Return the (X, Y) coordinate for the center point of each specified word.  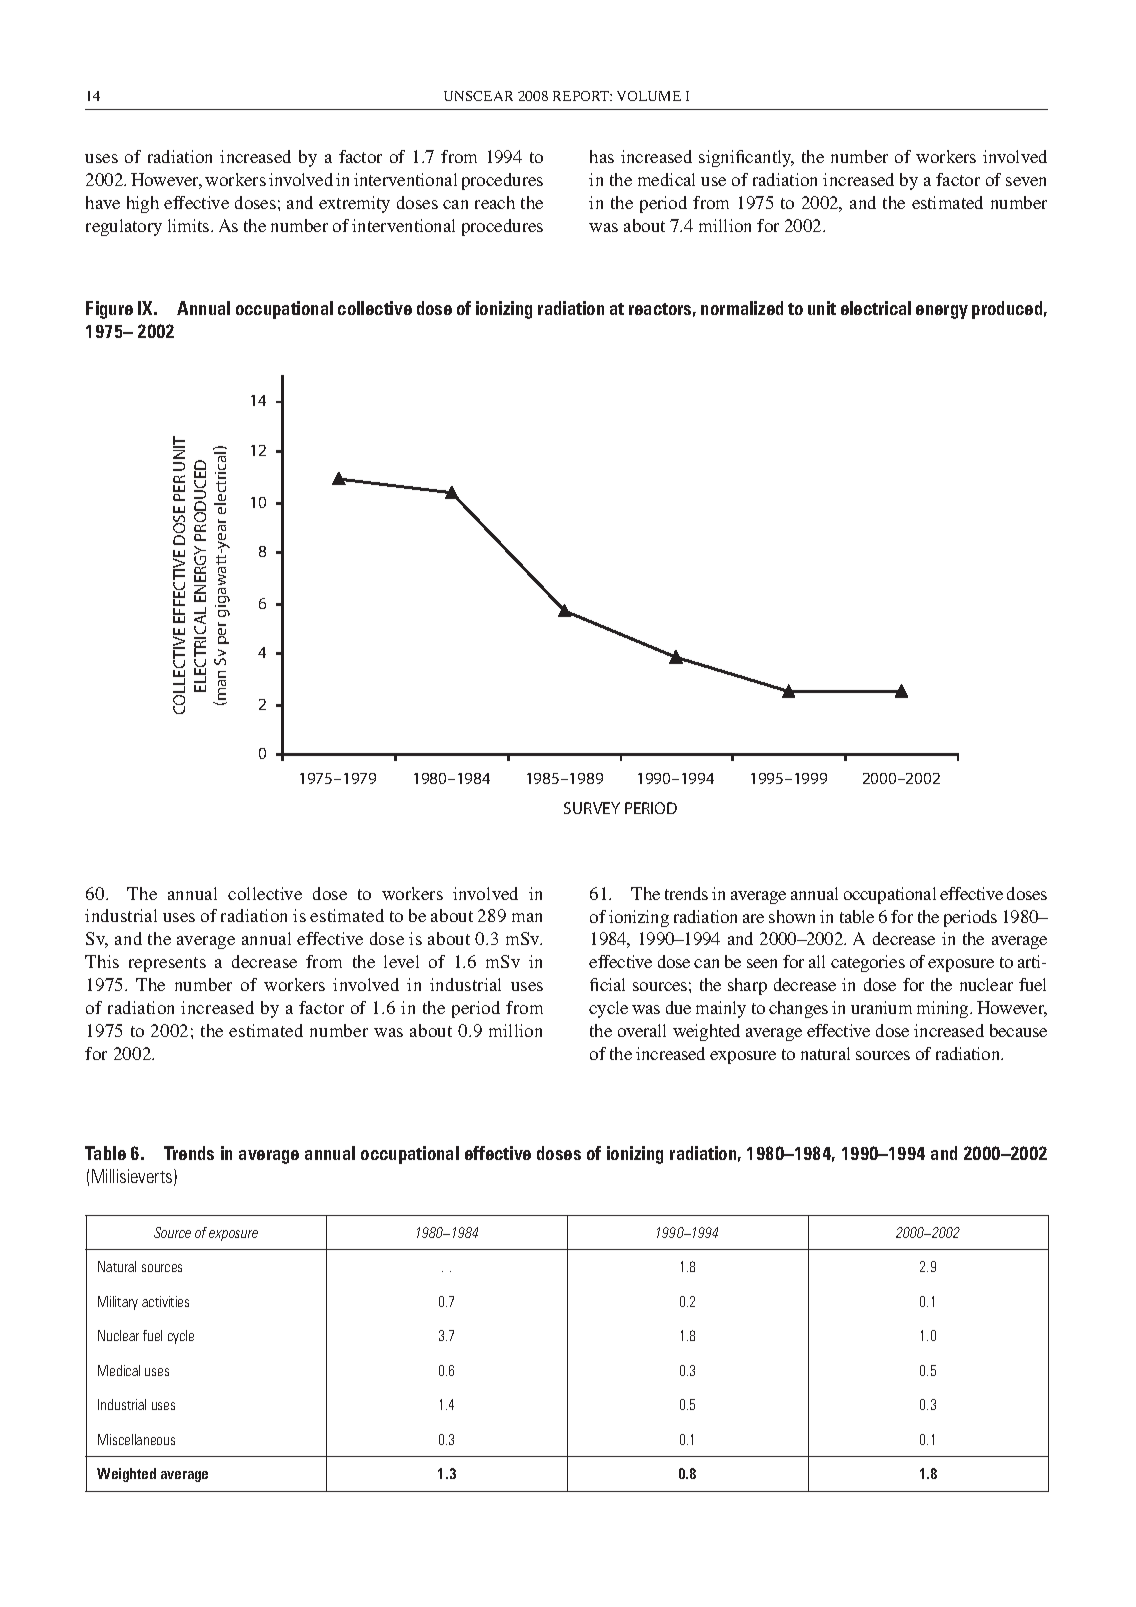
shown (792, 916)
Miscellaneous (136, 1439)
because (1018, 1030)
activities (165, 1301)
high (143, 204)
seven (1026, 181)
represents (167, 964)
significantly (746, 158)
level (401, 961)
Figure (109, 310)
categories (868, 963)
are (753, 918)
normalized (742, 308)
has (602, 156)
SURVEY (592, 808)
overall (642, 1030)
